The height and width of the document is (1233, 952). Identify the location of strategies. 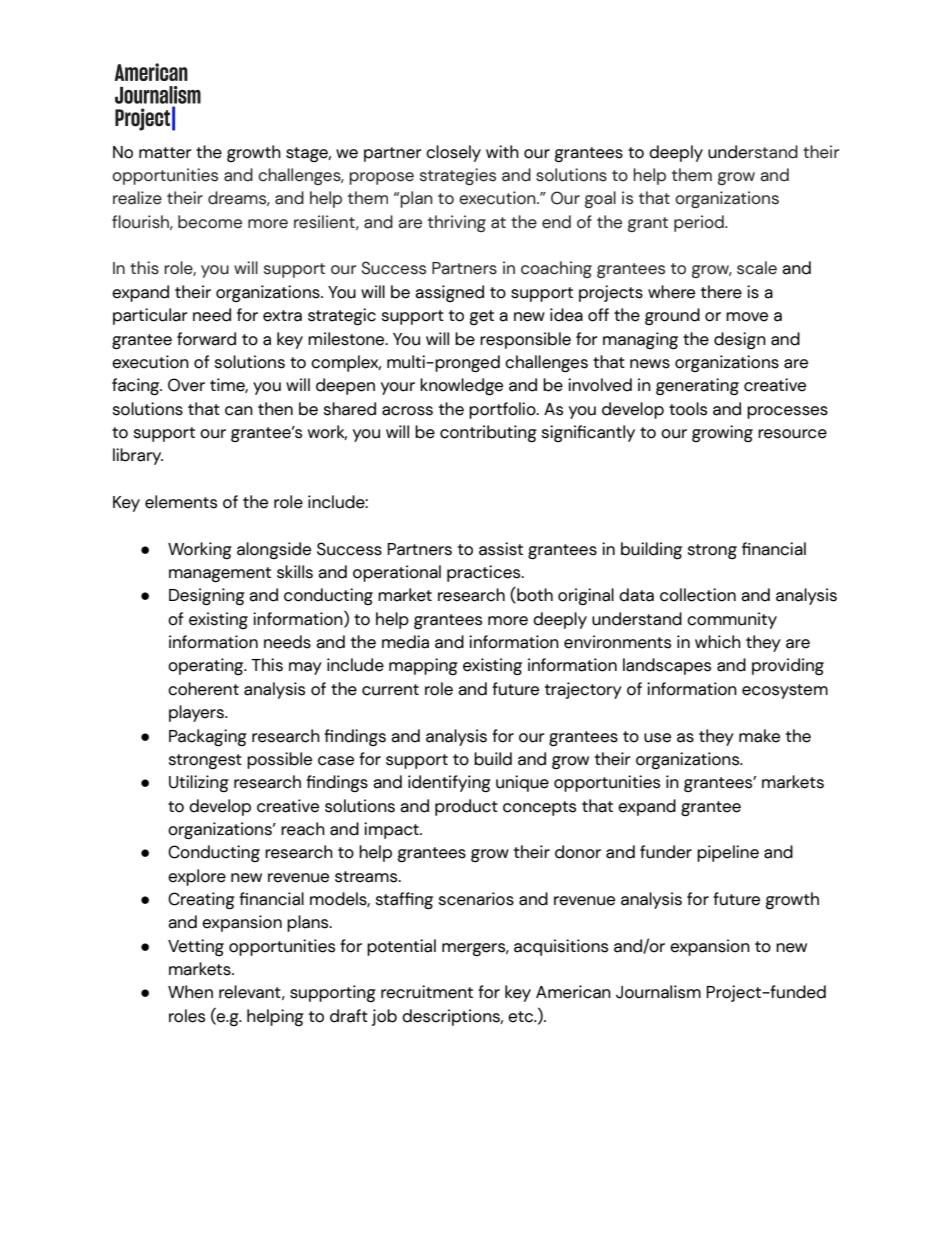
(458, 176).
